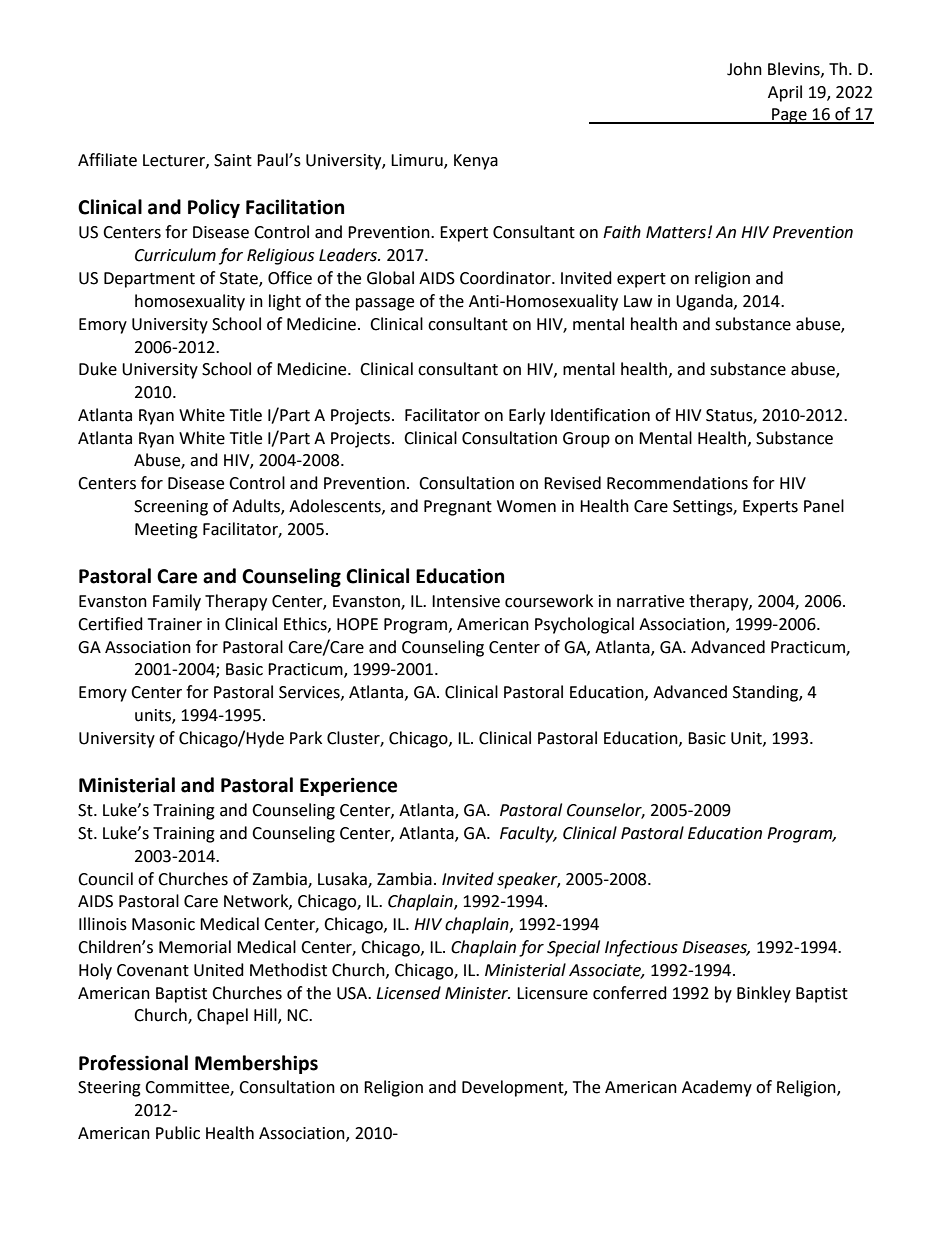  I want to click on Faculty, so click(528, 834).
